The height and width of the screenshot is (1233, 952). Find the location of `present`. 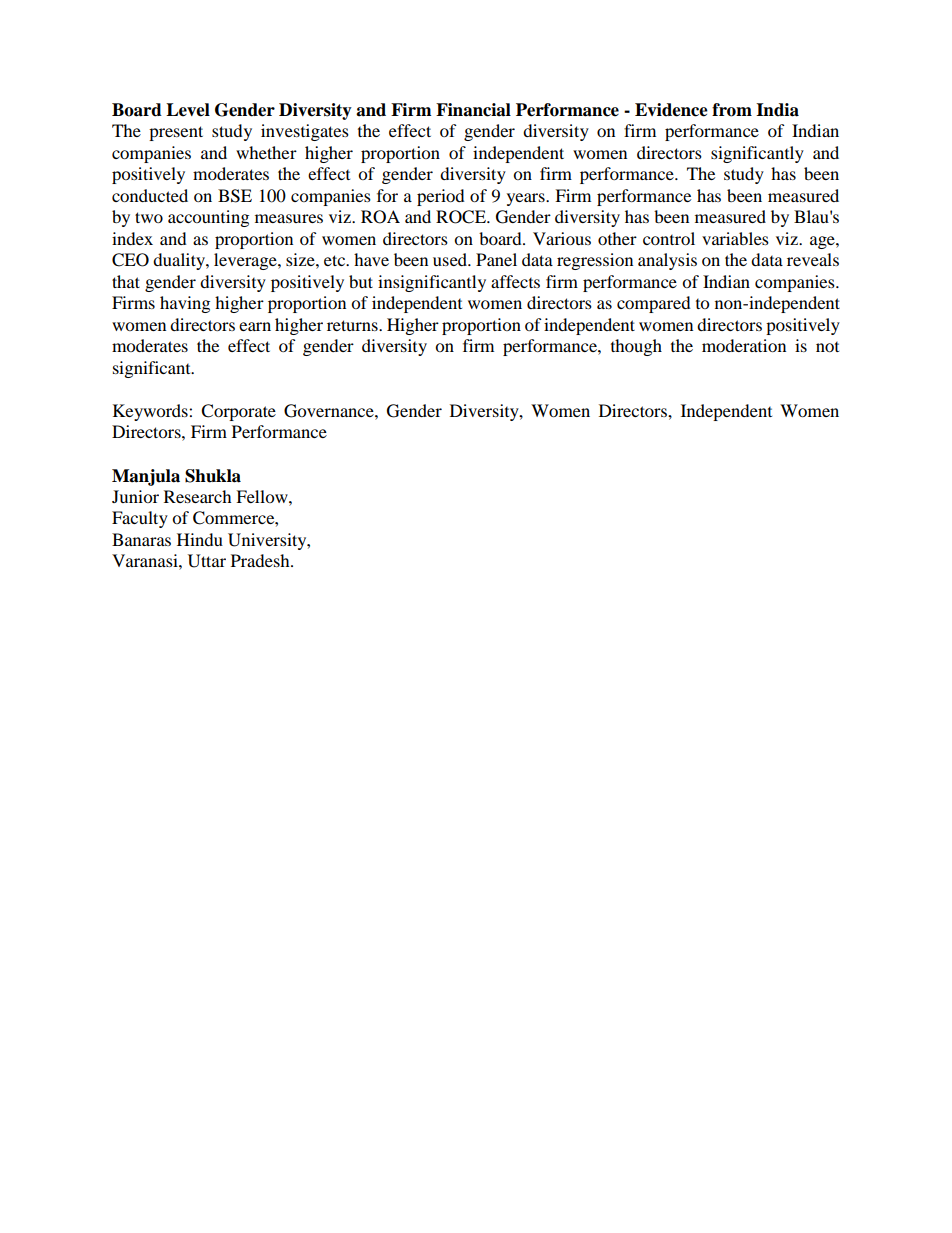

present is located at coordinates (176, 133).
